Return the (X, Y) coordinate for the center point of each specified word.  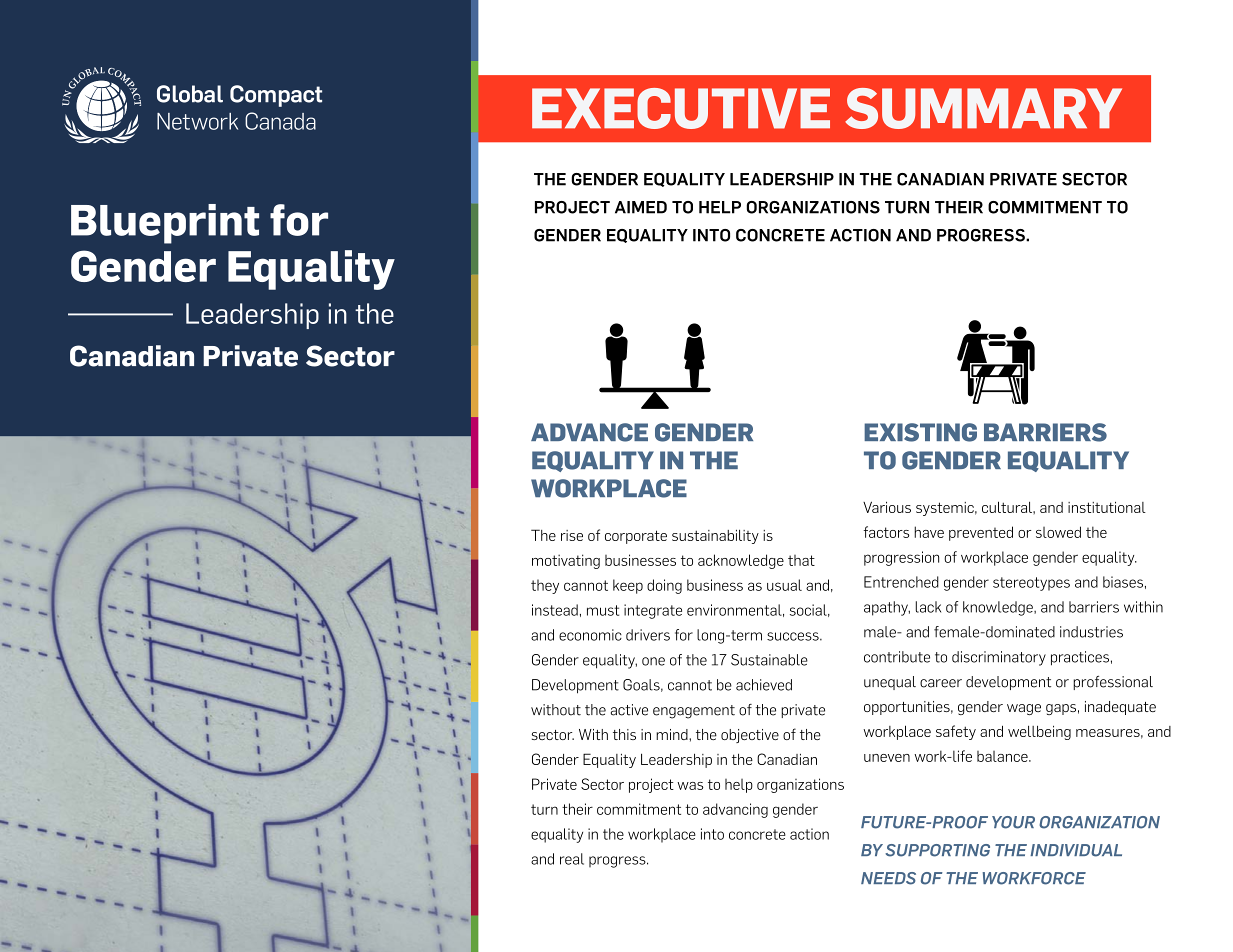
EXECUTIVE (681, 108)
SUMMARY (983, 108)
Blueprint (165, 224)
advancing (735, 810)
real (572, 859)
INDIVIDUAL (1076, 850)
